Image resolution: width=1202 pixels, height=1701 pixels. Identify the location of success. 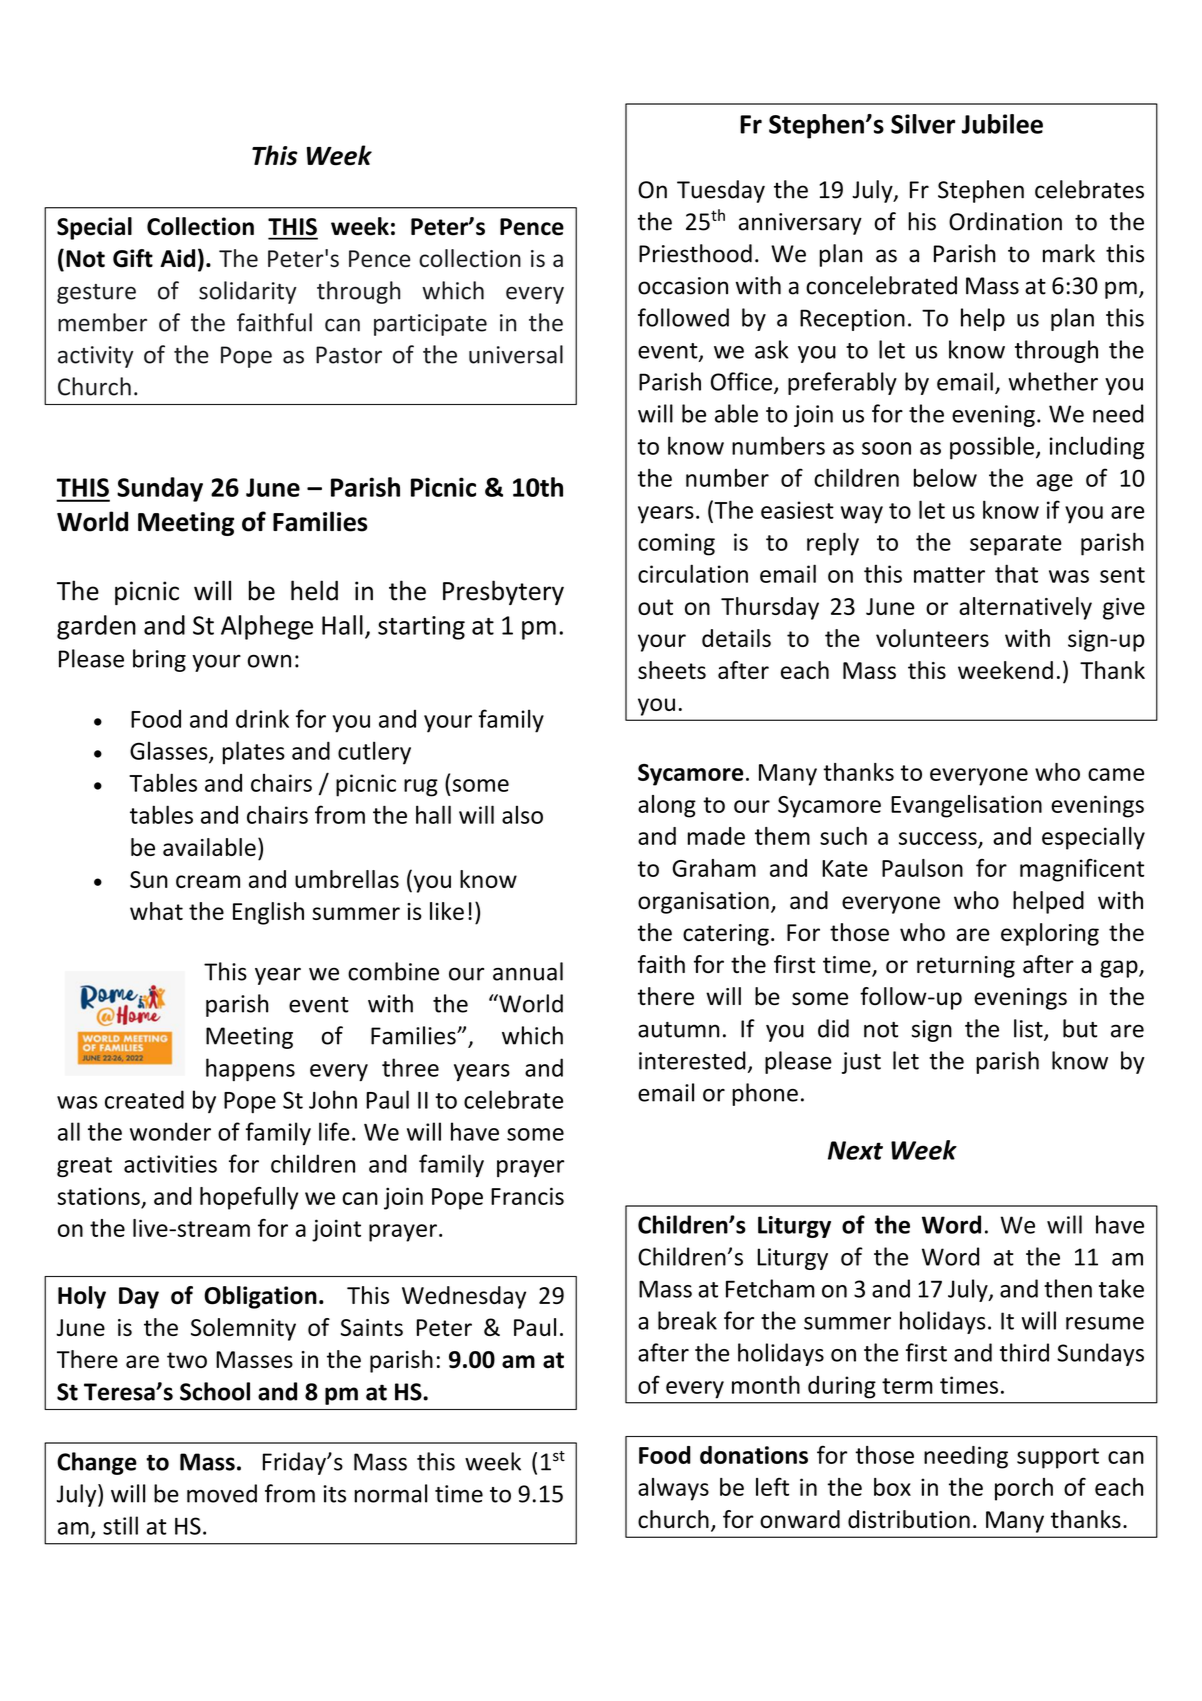
(938, 838).
